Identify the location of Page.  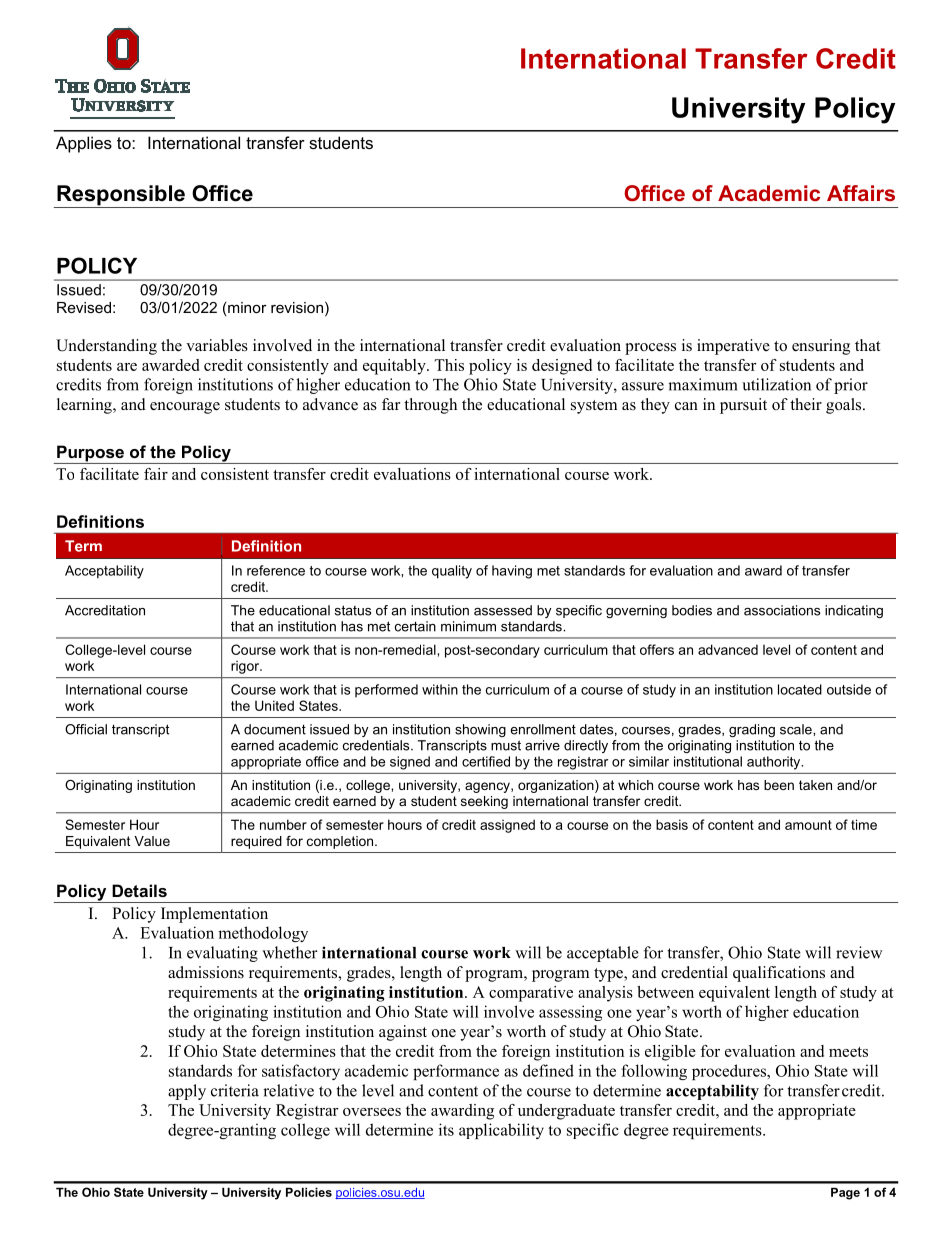
(845, 1193).
